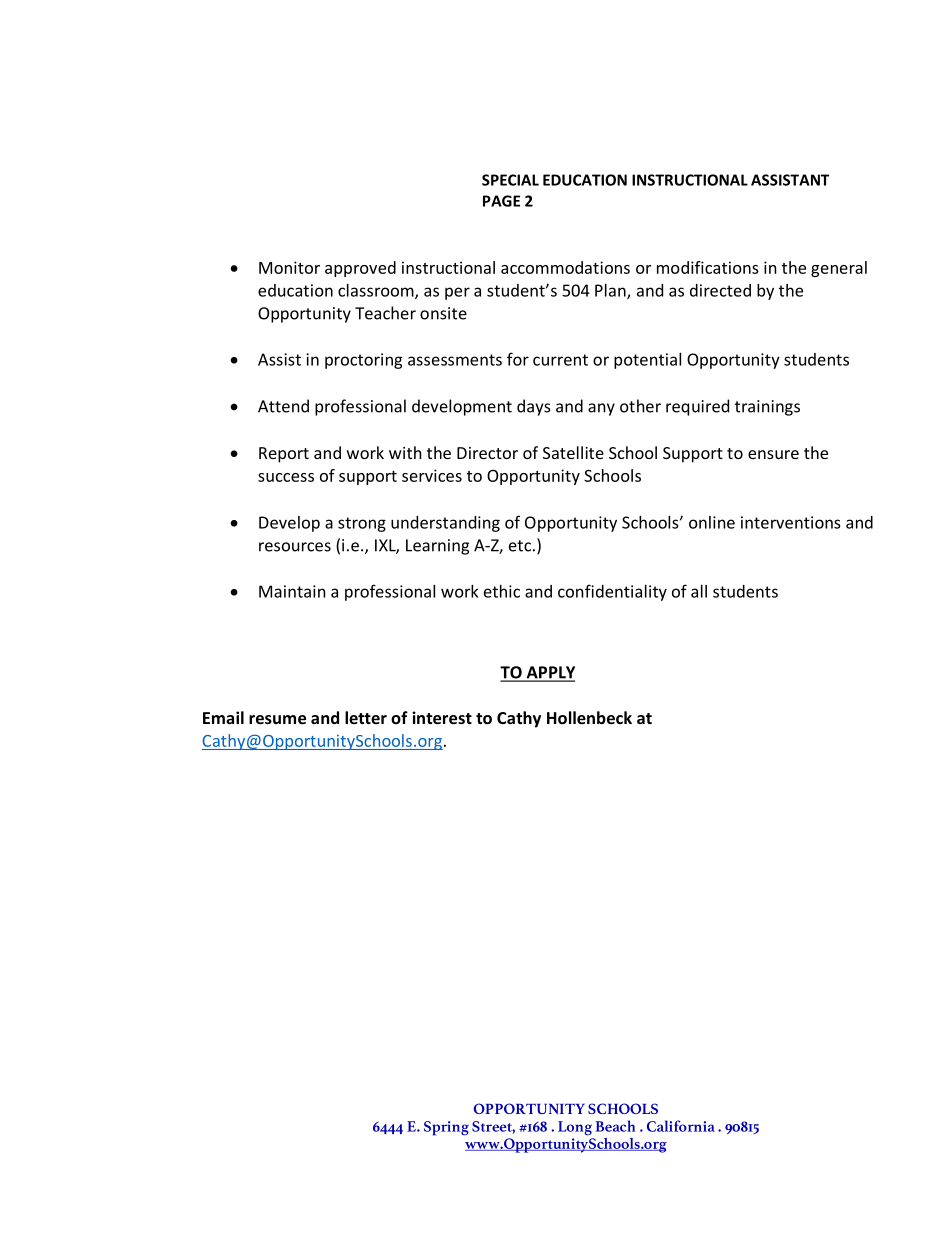  What do you see at coordinates (289, 267) in the screenshot?
I see `Monitor` at bounding box center [289, 267].
